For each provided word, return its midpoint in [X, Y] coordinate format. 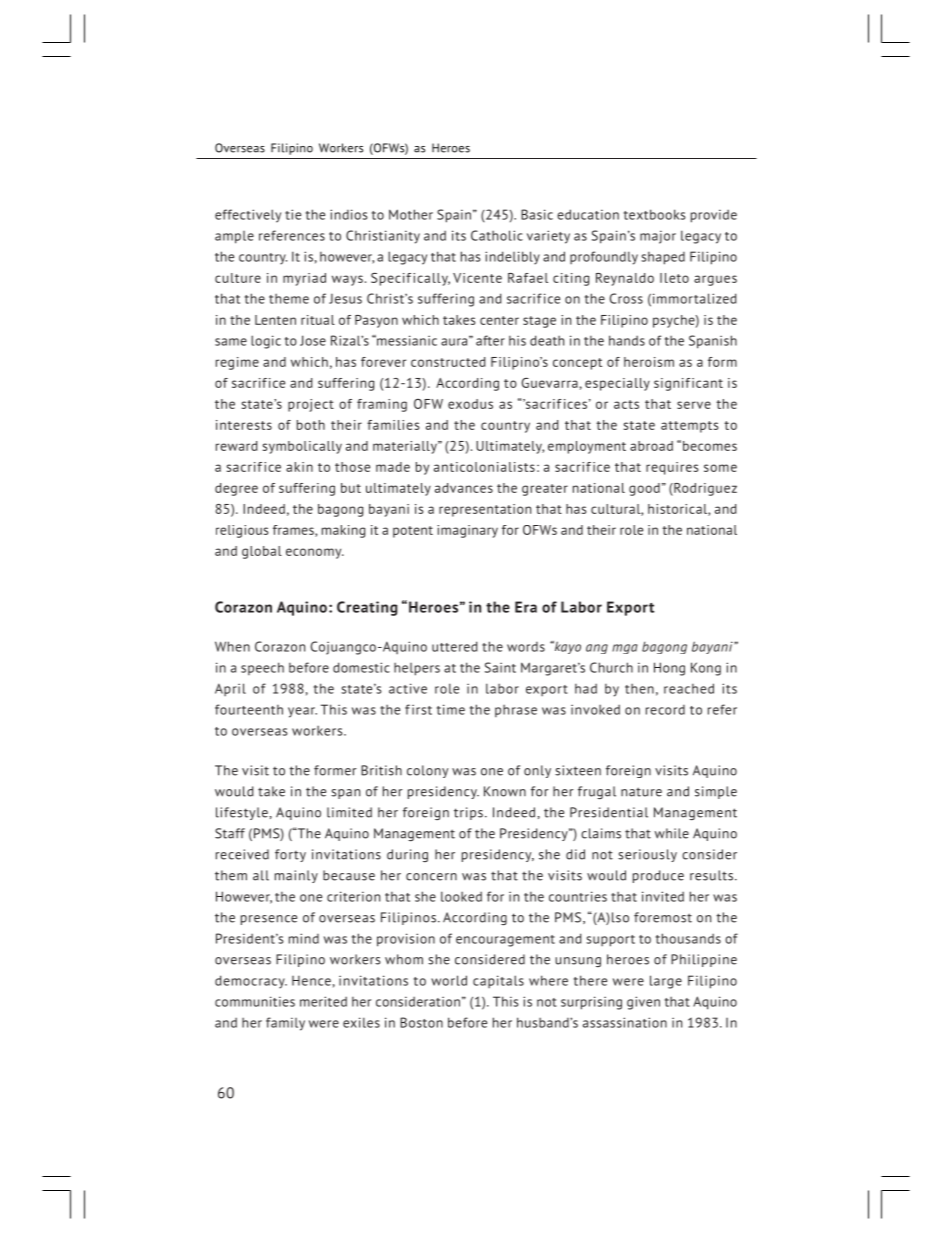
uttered [455, 646]
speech [262, 668]
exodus [470, 404]
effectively [248, 216]
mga [625, 649]
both [311, 425]
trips [468, 813]
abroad [651, 446]
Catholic [497, 235]
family [285, 1024]
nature [641, 792]
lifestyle [242, 813]
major [658, 237]
